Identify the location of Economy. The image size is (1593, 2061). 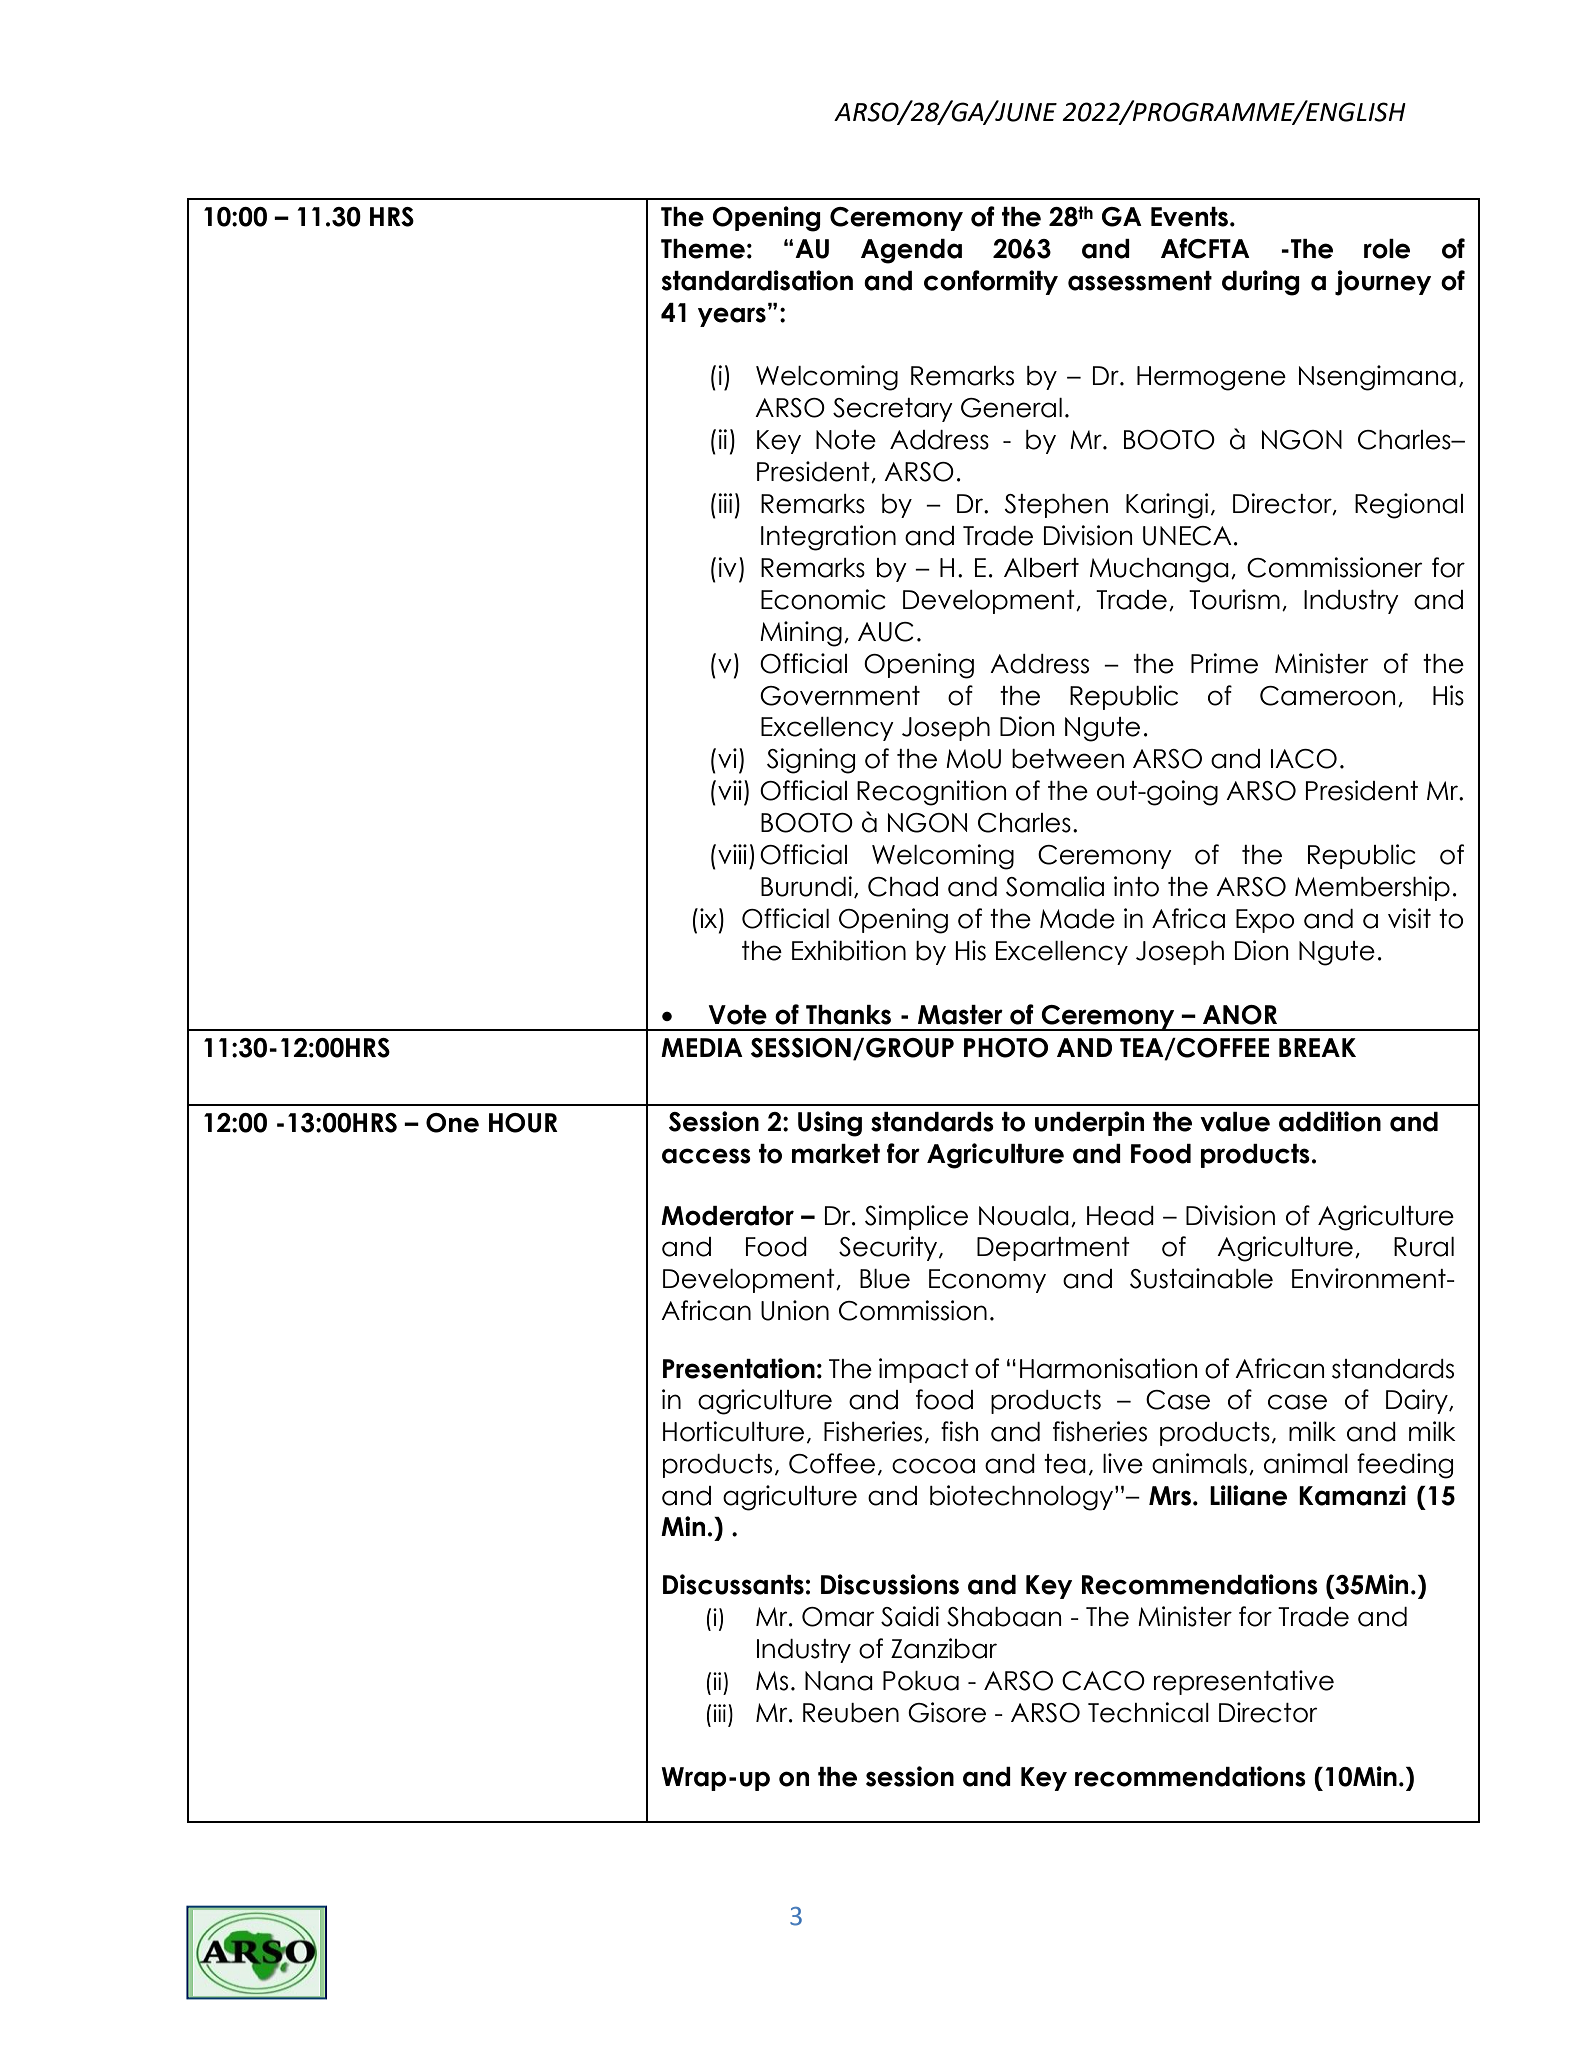
(987, 1281).
